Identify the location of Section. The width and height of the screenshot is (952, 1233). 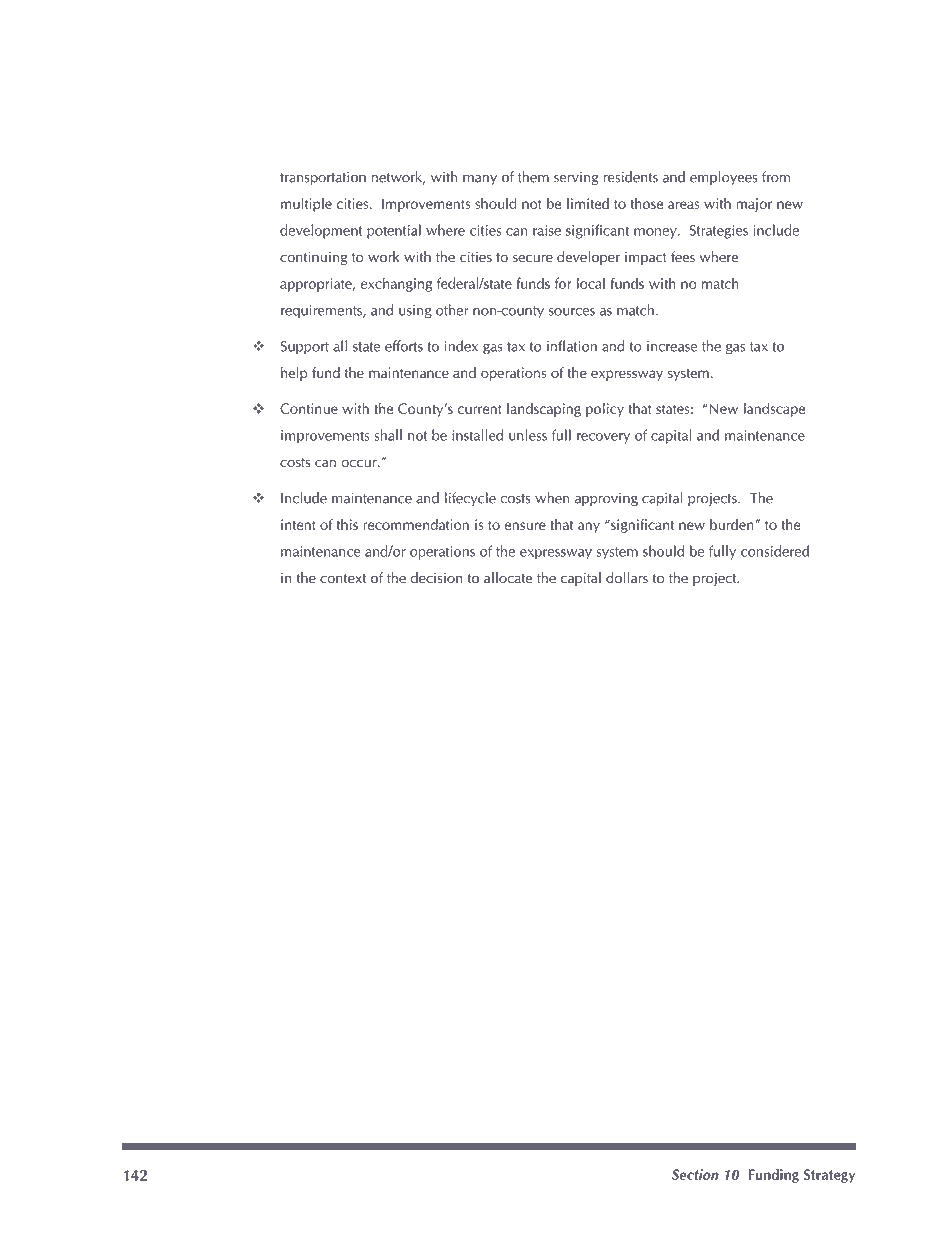
(695, 1174).
